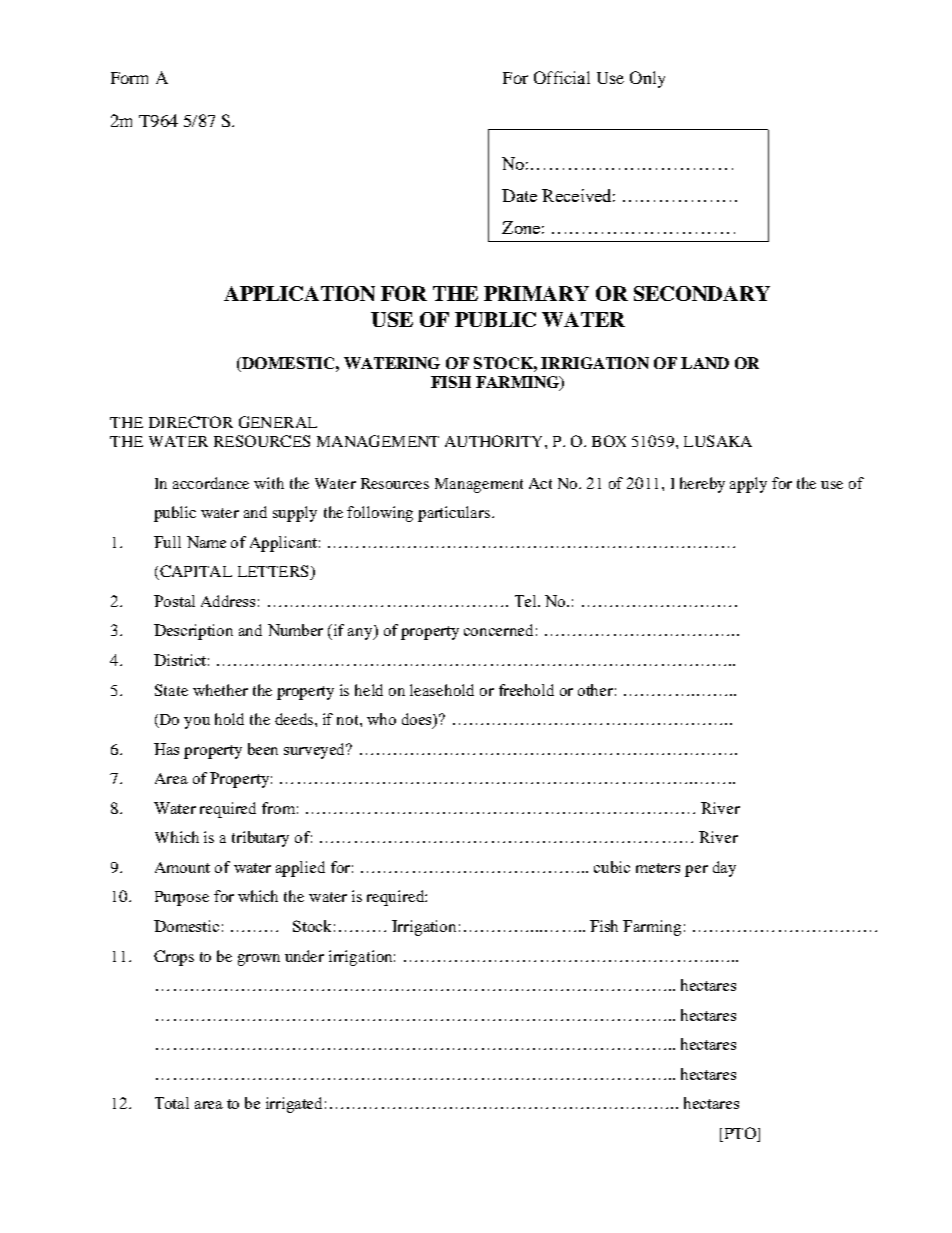  I want to click on Only, so click(647, 79).
